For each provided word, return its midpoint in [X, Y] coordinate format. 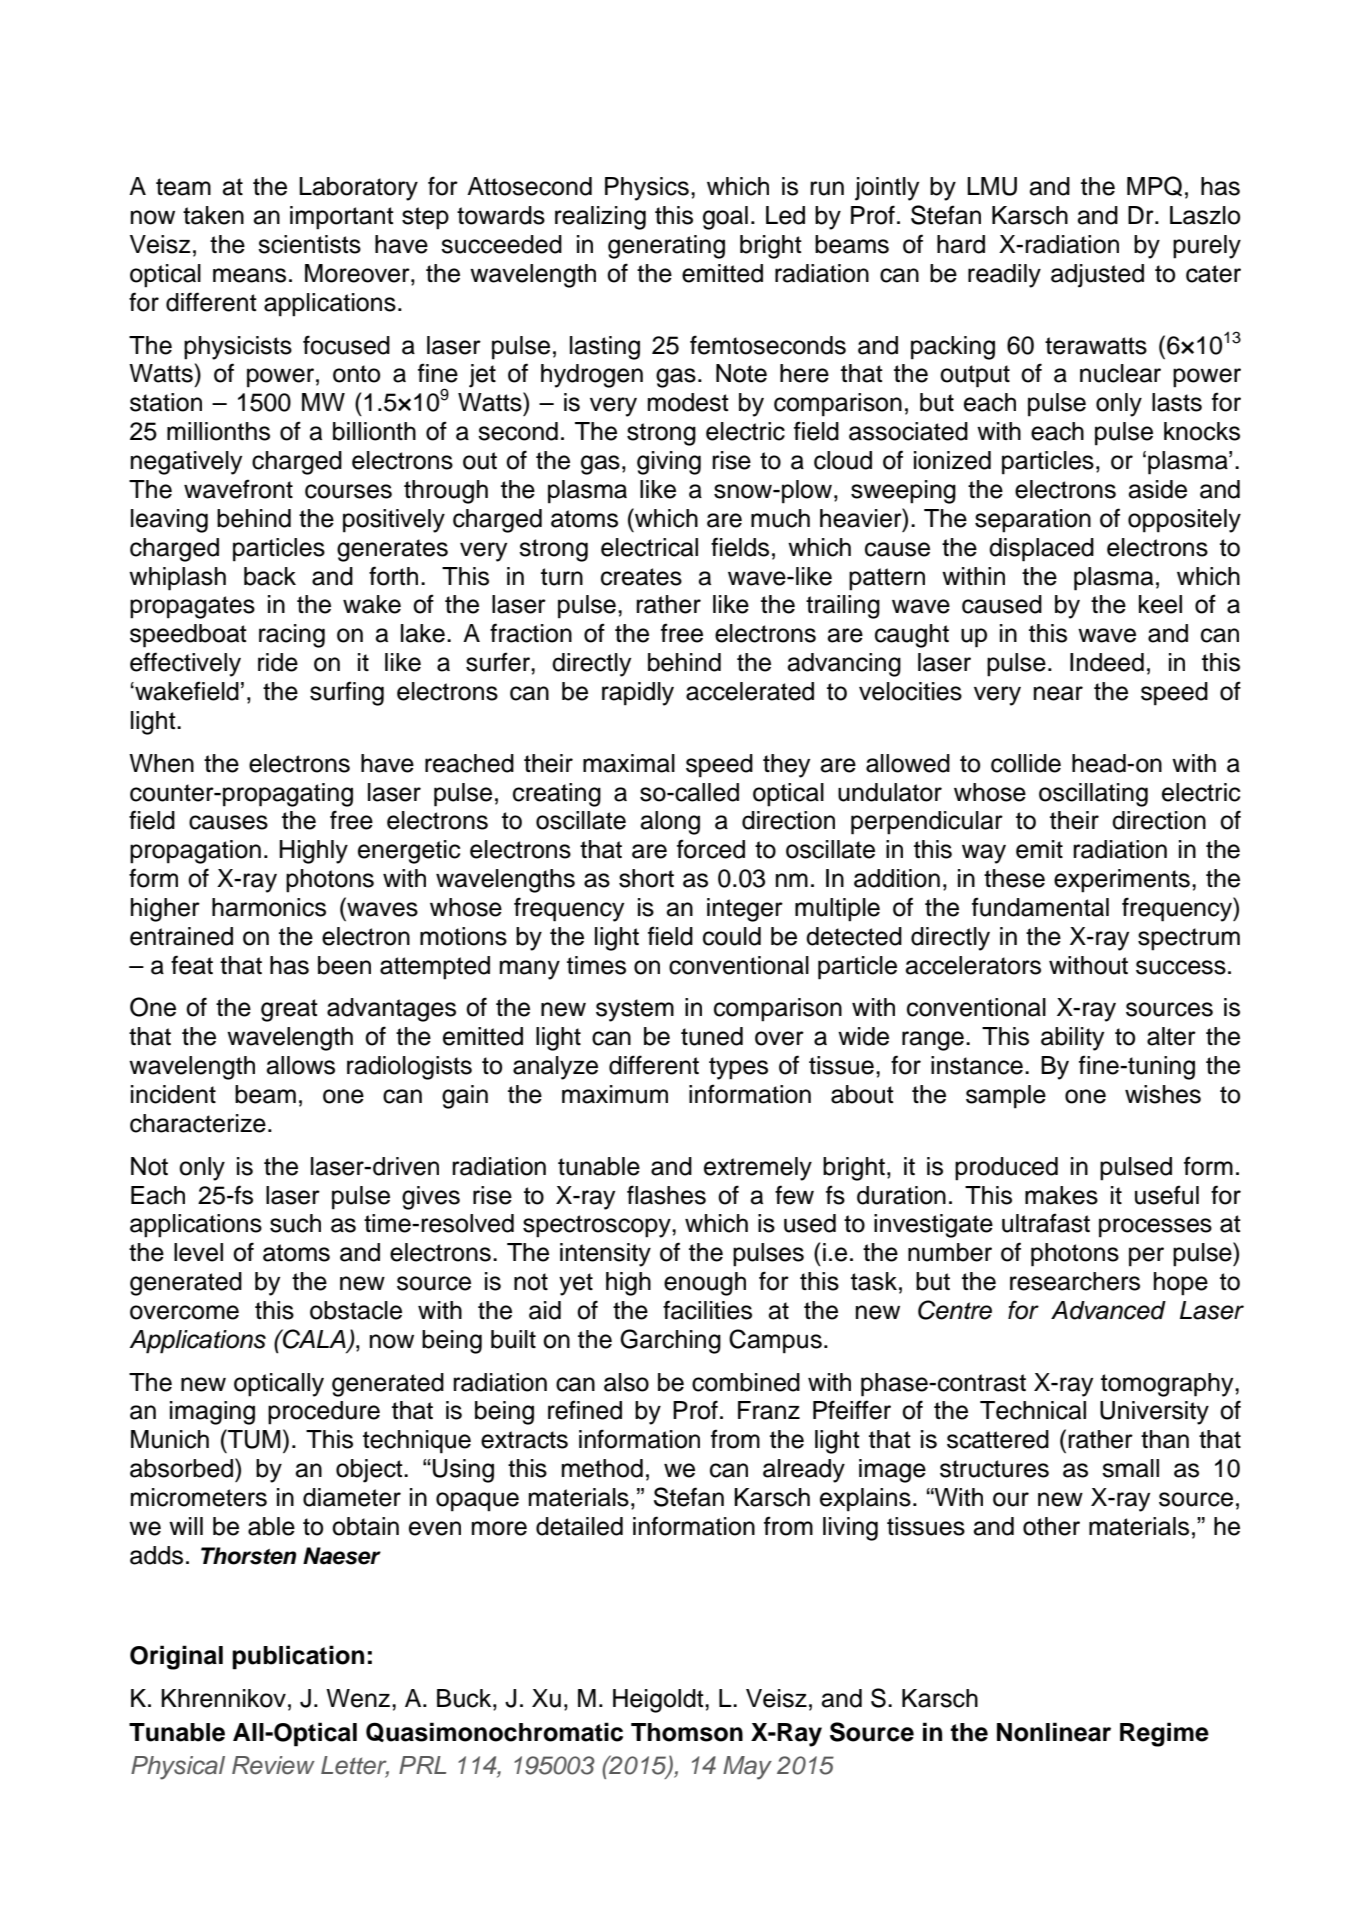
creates [641, 577]
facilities [707, 1310]
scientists [309, 244]
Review [273, 1765]
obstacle [356, 1310]
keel [1160, 604]
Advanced [1108, 1310]
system [635, 1010]
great [289, 1010]
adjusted [1097, 276]
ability [1072, 1039]
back [270, 576]
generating [666, 247]
